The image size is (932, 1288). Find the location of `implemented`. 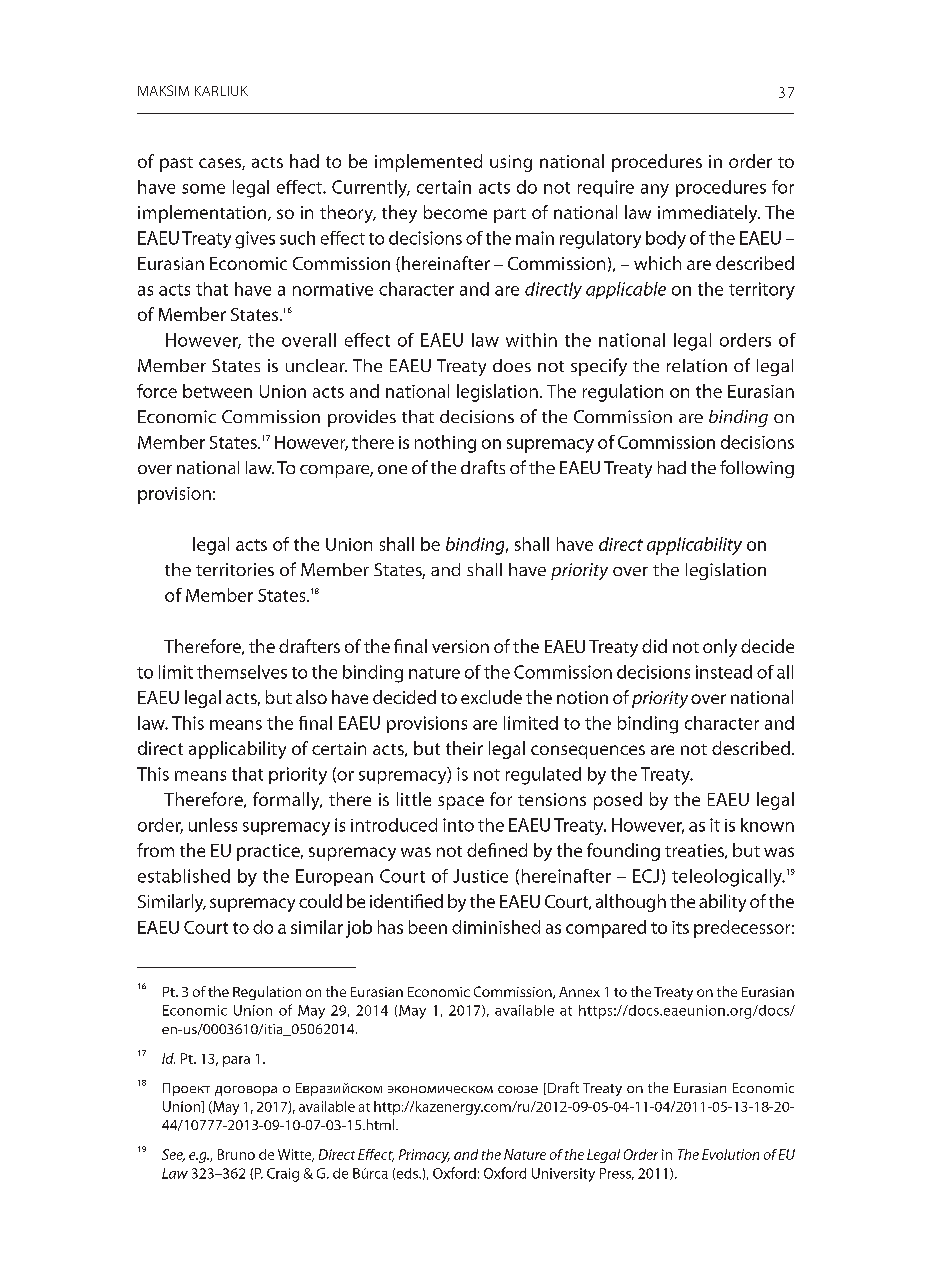

implemented is located at coordinates (428, 163).
